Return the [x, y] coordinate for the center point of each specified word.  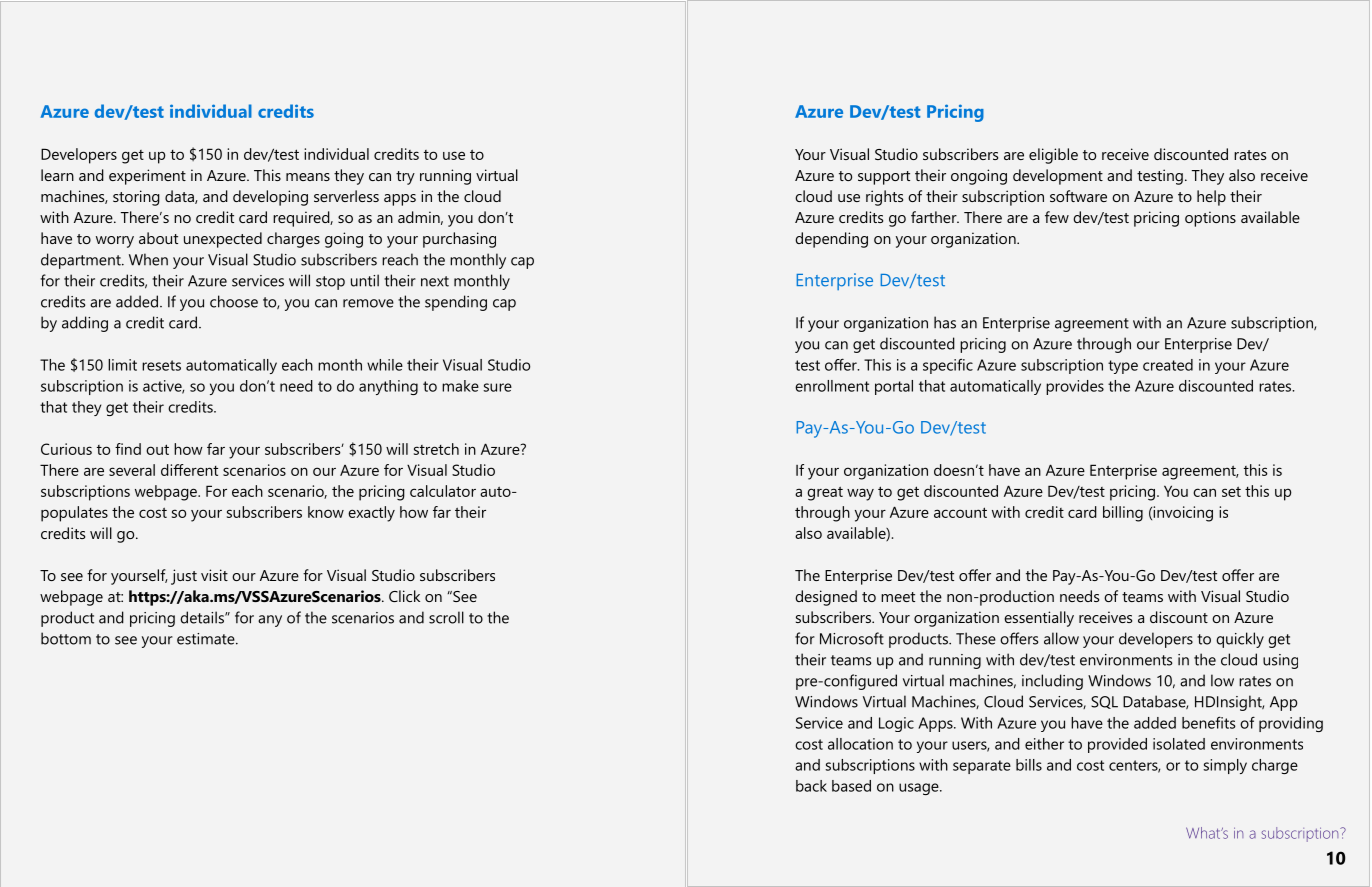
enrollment [832, 386]
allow [1061, 638]
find [128, 449]
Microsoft [852, 638]
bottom [66, 638]
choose [234, 301]
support [884, 178]
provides [1075, 387]
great [825, 493]
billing [1123, 514]
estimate [207, 639]
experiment [147, 177]
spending [456, 303]
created [1168, 365]
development [1058, 177]
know [326, 512]
